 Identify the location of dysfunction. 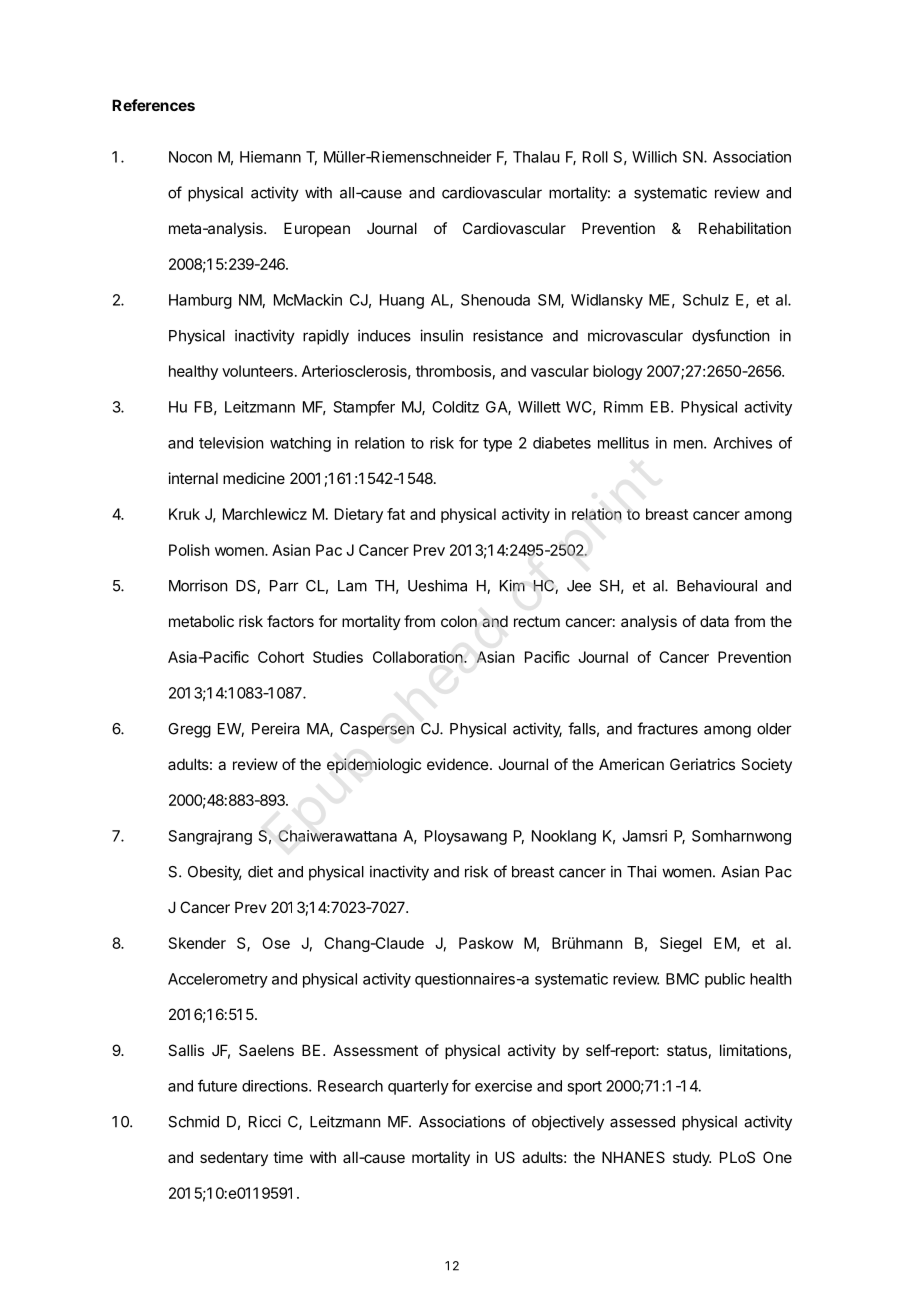
(730, 337).
